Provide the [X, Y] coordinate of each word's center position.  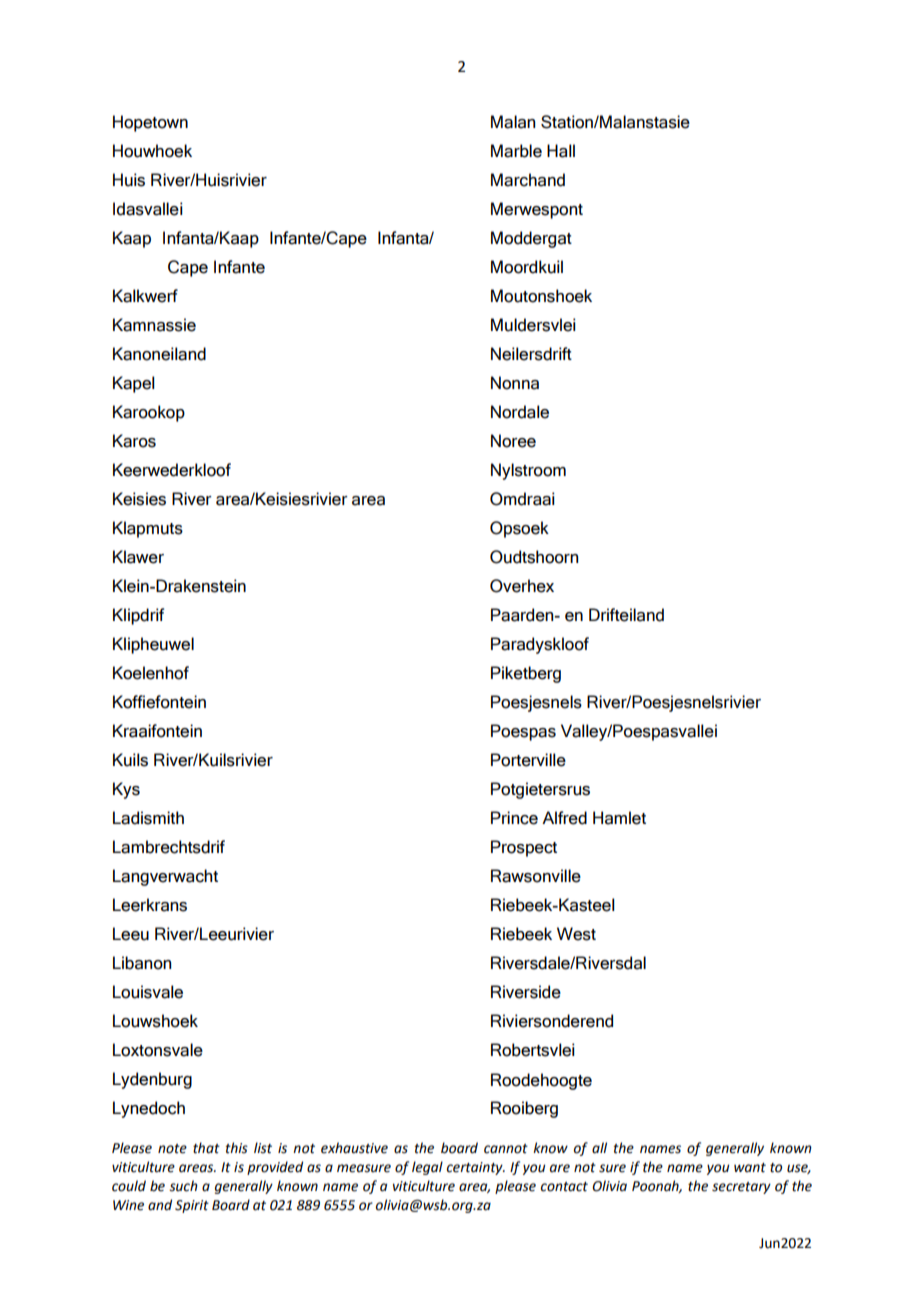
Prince [514, 818]
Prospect [524, 848]
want [750, 1168]
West [576, 934]
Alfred [564, 818]
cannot [506, 1149]
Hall [561, 151]
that [206, 1148]
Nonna [515, 383]
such [183, 1186]
